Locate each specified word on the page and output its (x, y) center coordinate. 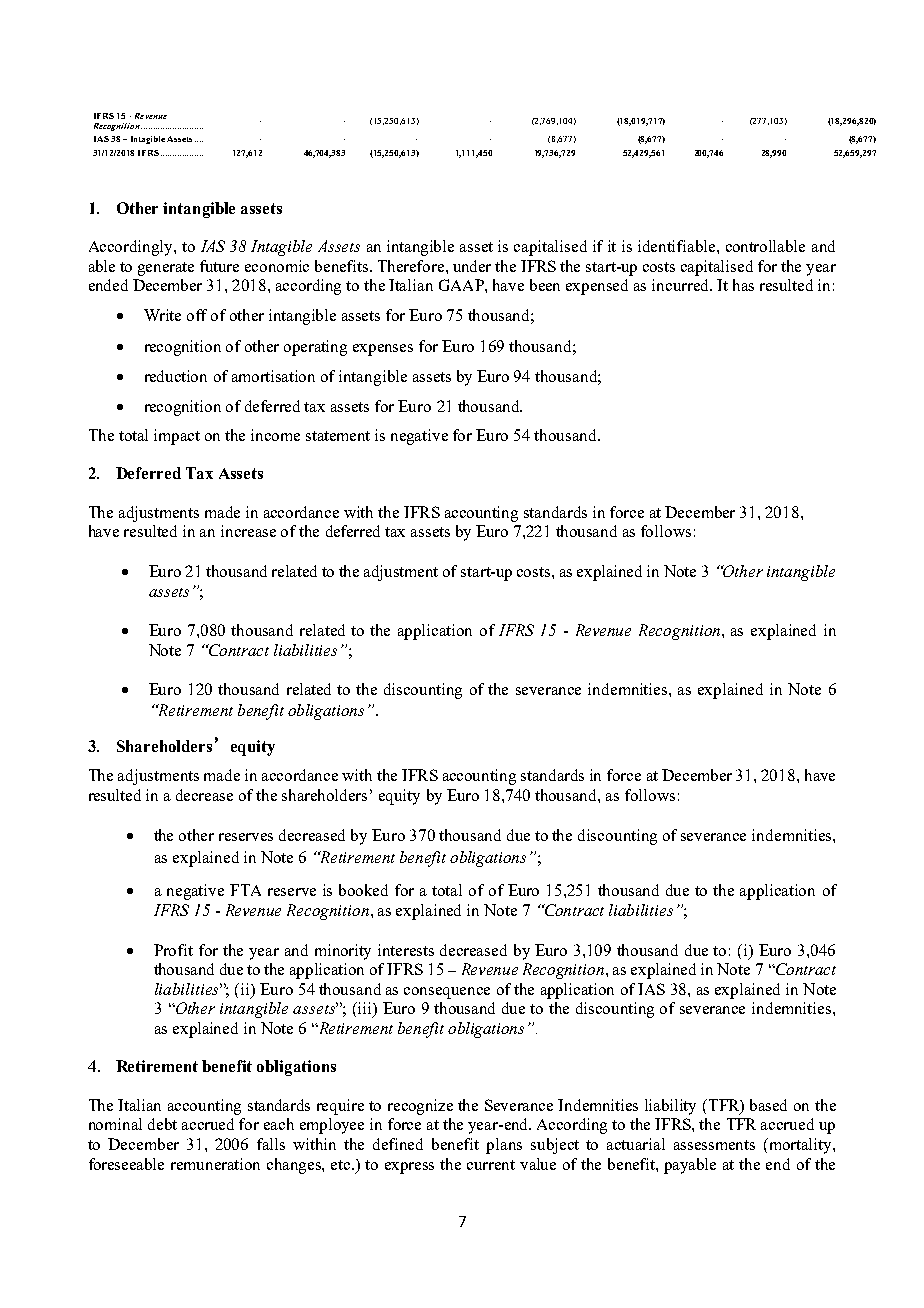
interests (406, 950)
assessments (714, 1145)
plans (504, 1146)
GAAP (462, 285)
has (743, 285)
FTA (245, 890)
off (197, 315)
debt (162, 1124)
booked (363, 890)
